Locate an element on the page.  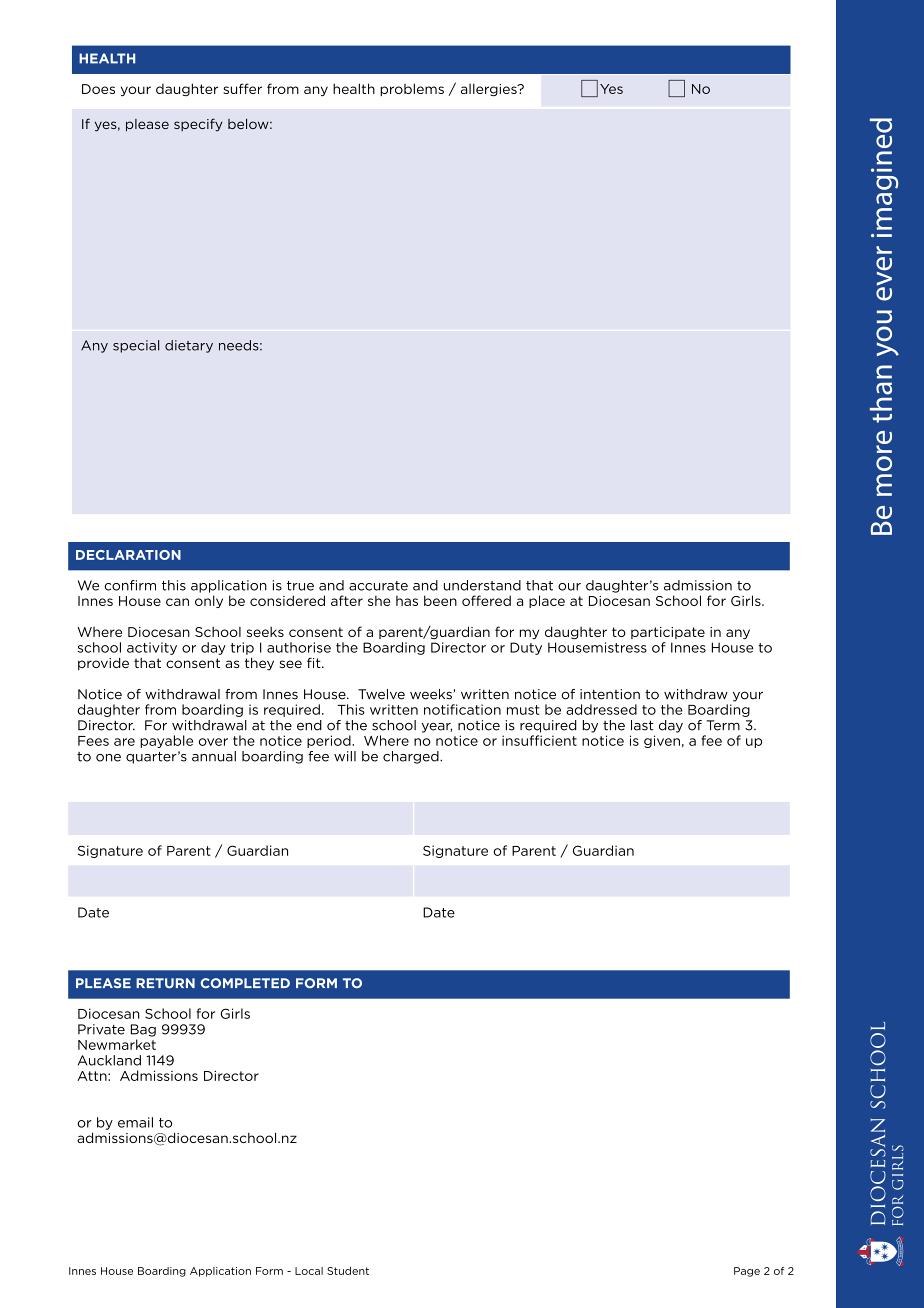
Page is located at coordinates (747, 1272).
